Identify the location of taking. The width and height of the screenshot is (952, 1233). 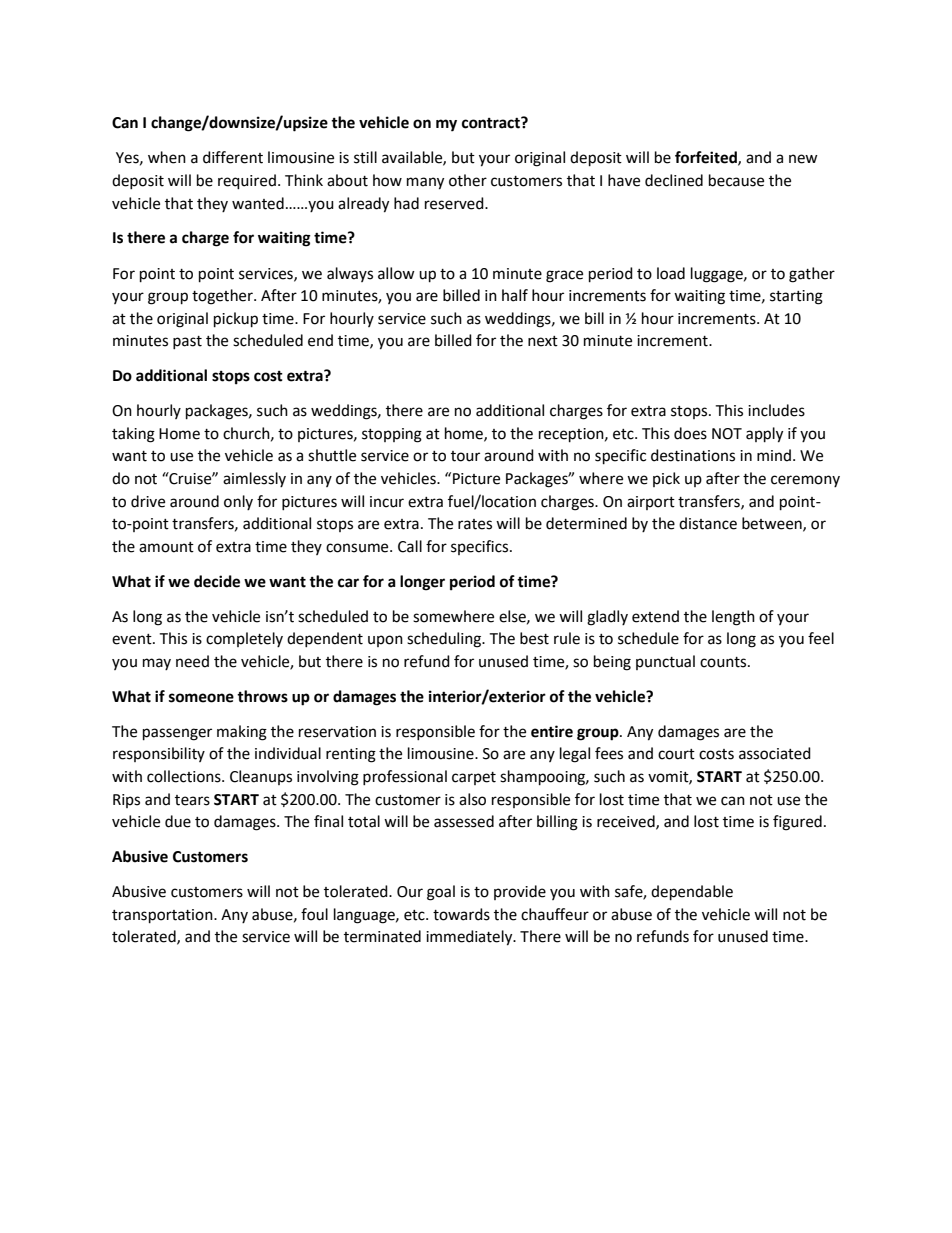
(133, 435).
